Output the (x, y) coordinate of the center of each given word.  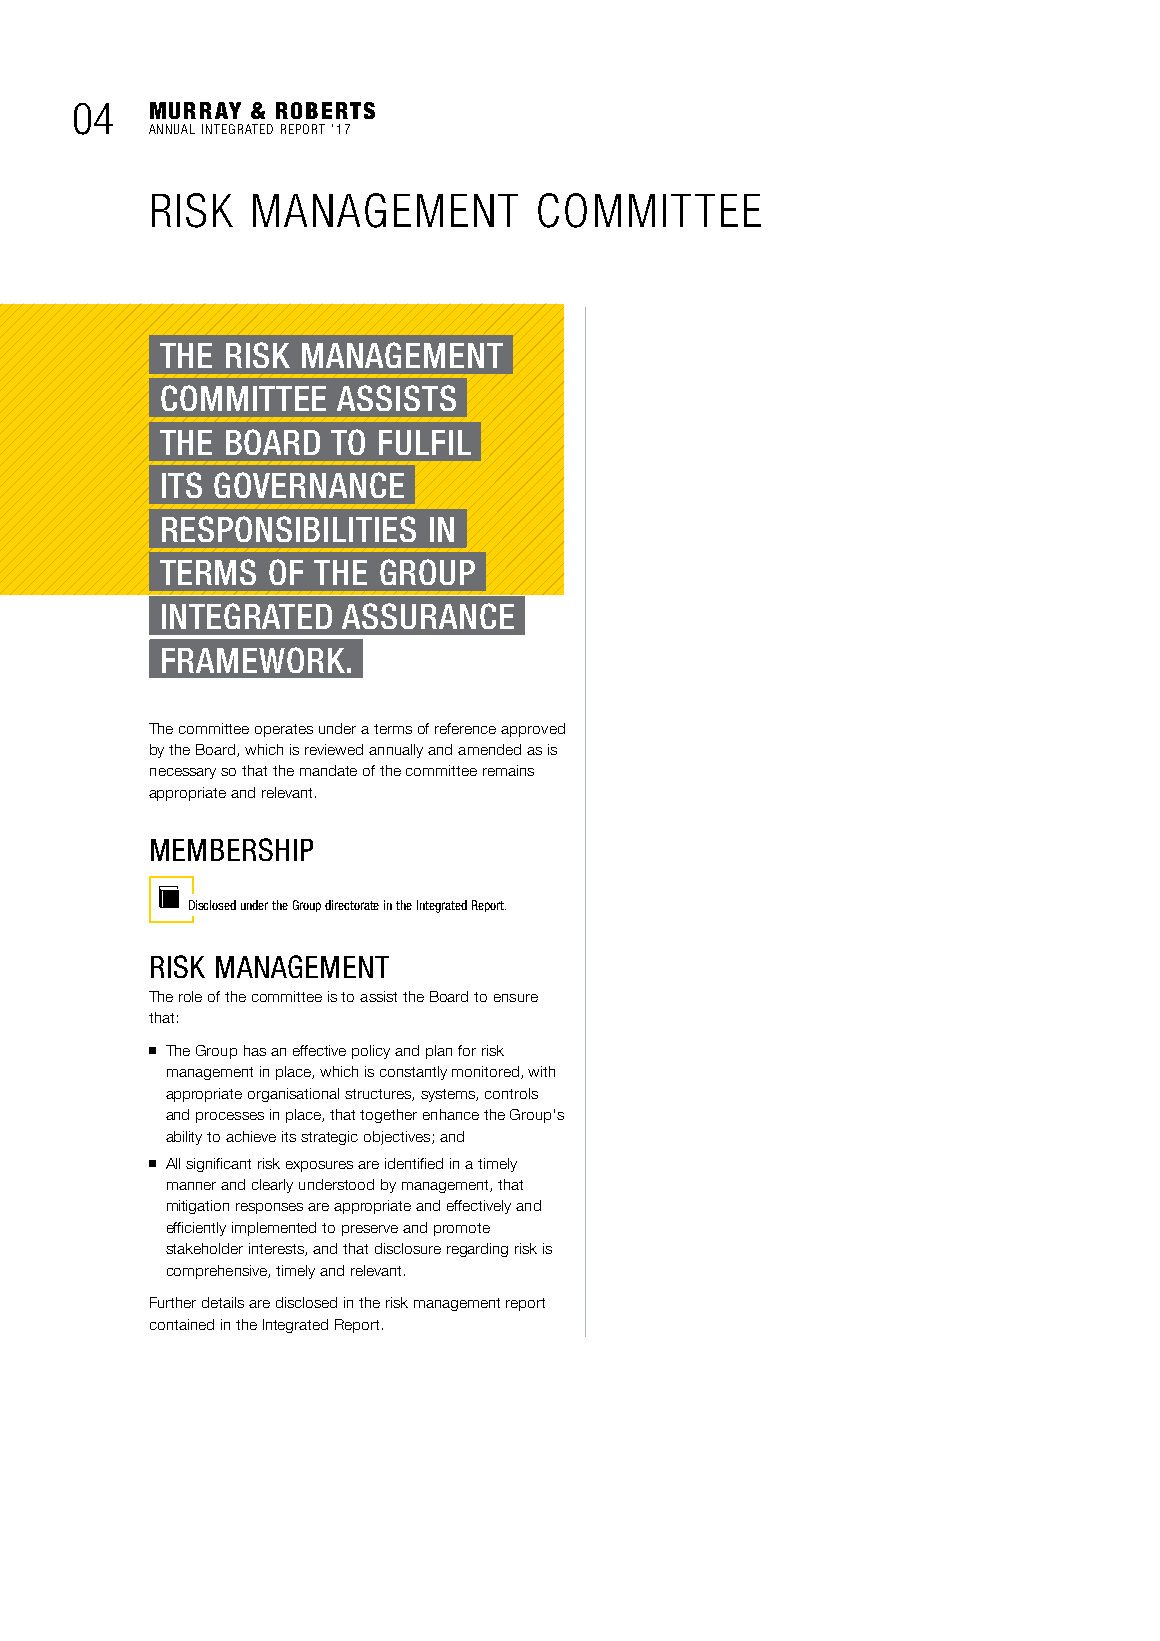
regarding (477, 1250)
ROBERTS (325, 110)
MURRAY (195, 110)
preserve (370, 1230)
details (223, 1302)
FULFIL (425, 442)
